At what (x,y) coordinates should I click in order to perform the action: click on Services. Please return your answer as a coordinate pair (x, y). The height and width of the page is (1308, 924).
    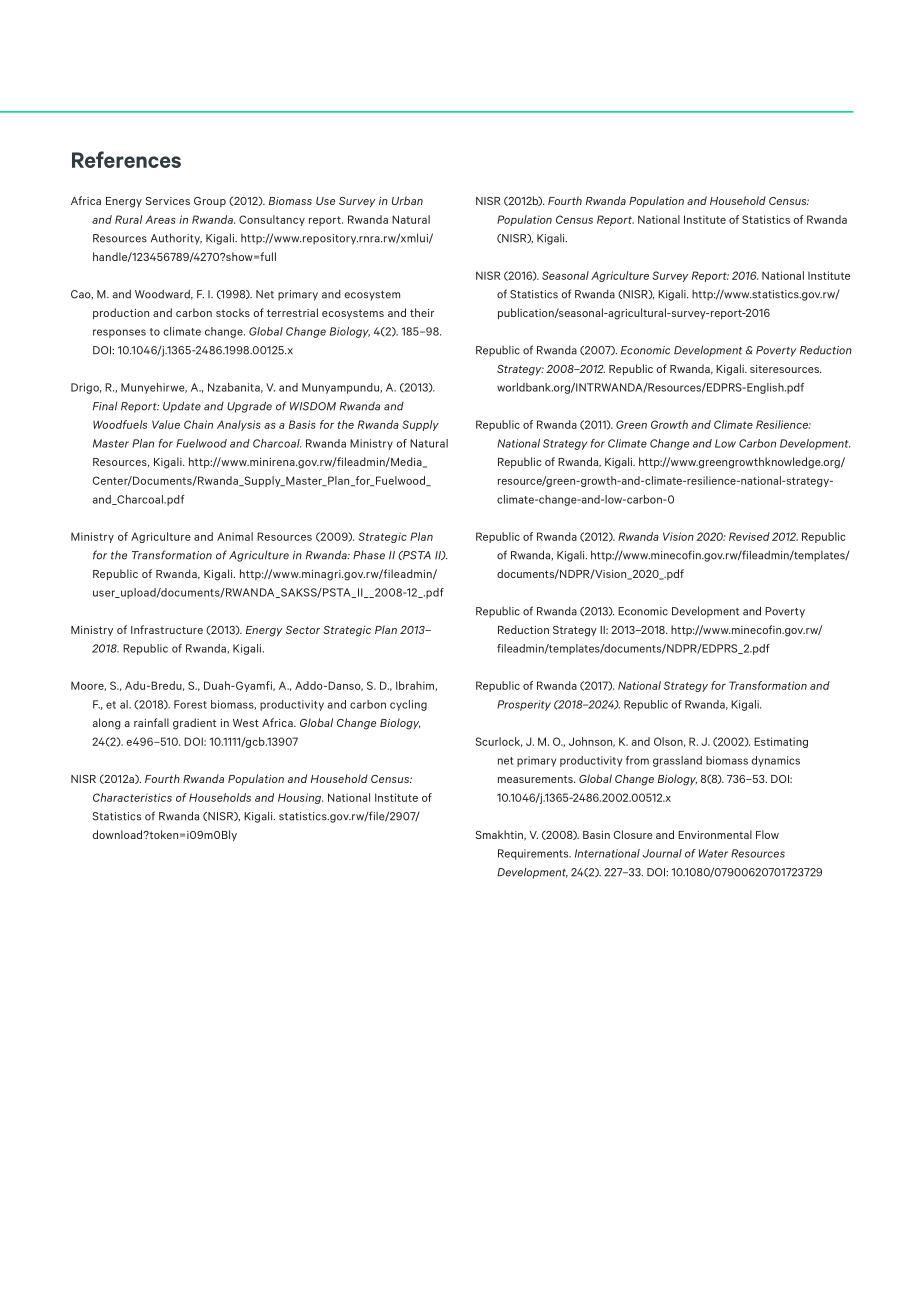
    Looking at the image, I should click on (168, 201).
